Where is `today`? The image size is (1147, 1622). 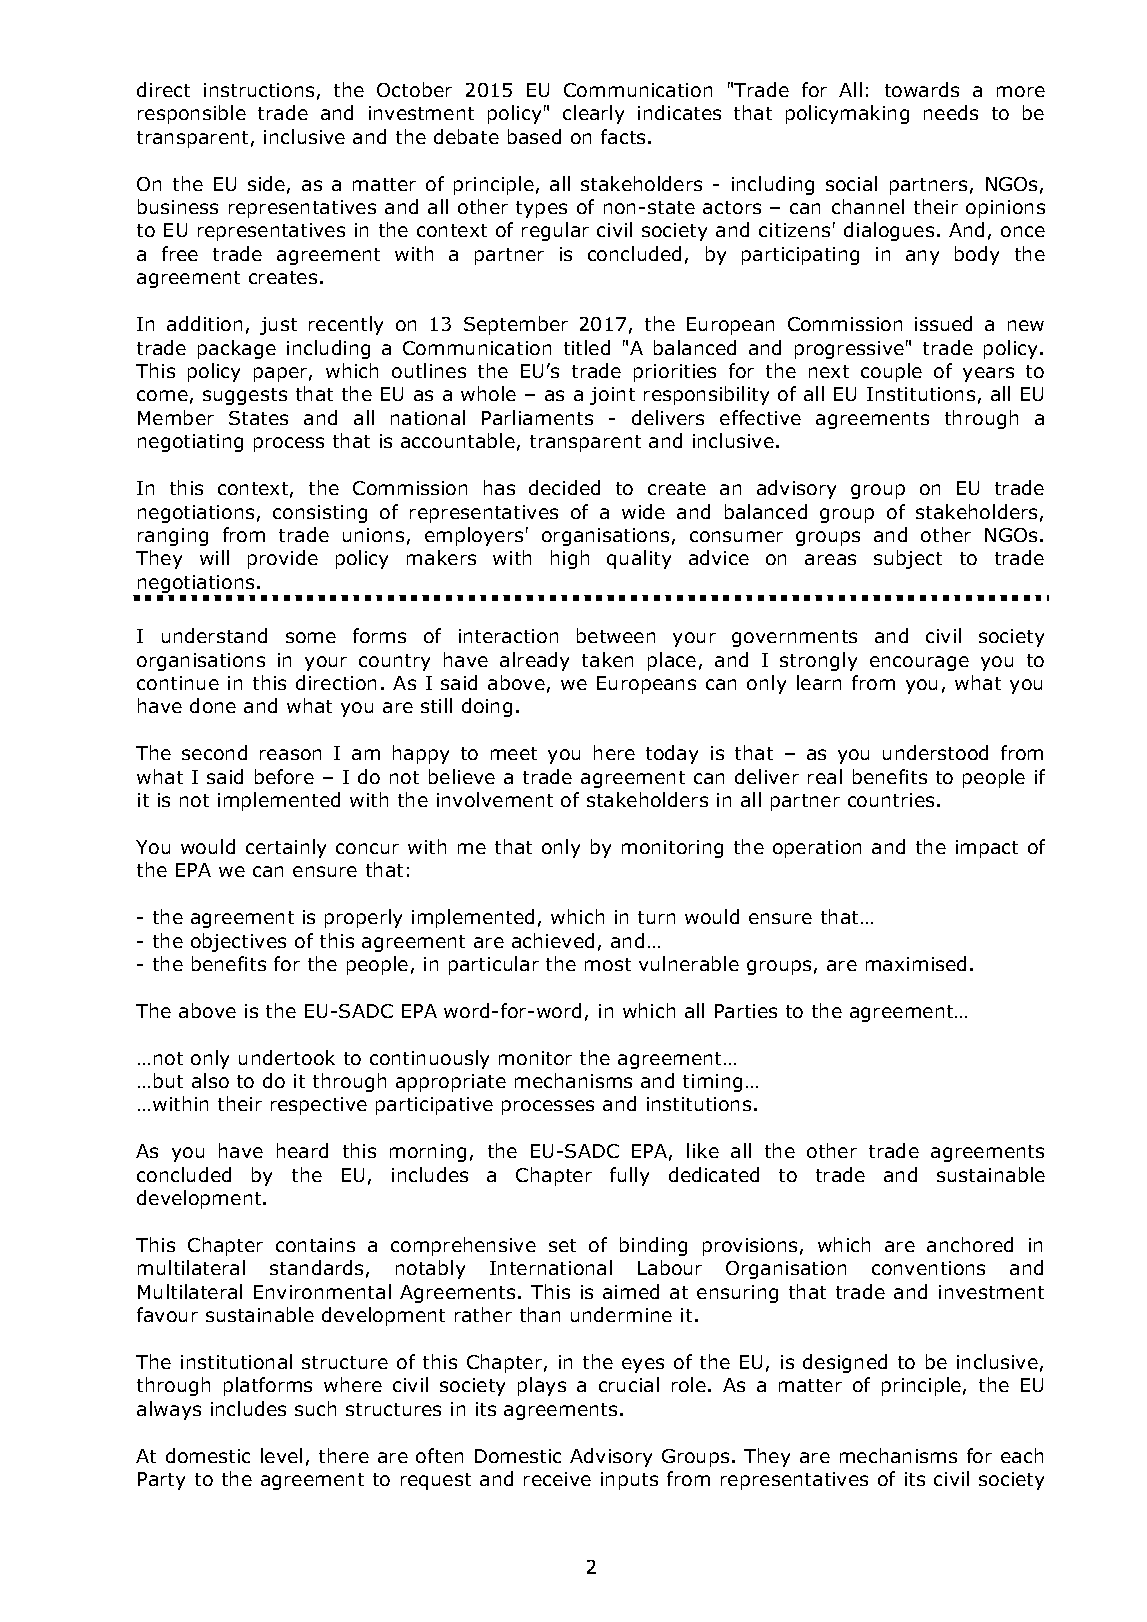 today is located at coordinates (672, 754).
